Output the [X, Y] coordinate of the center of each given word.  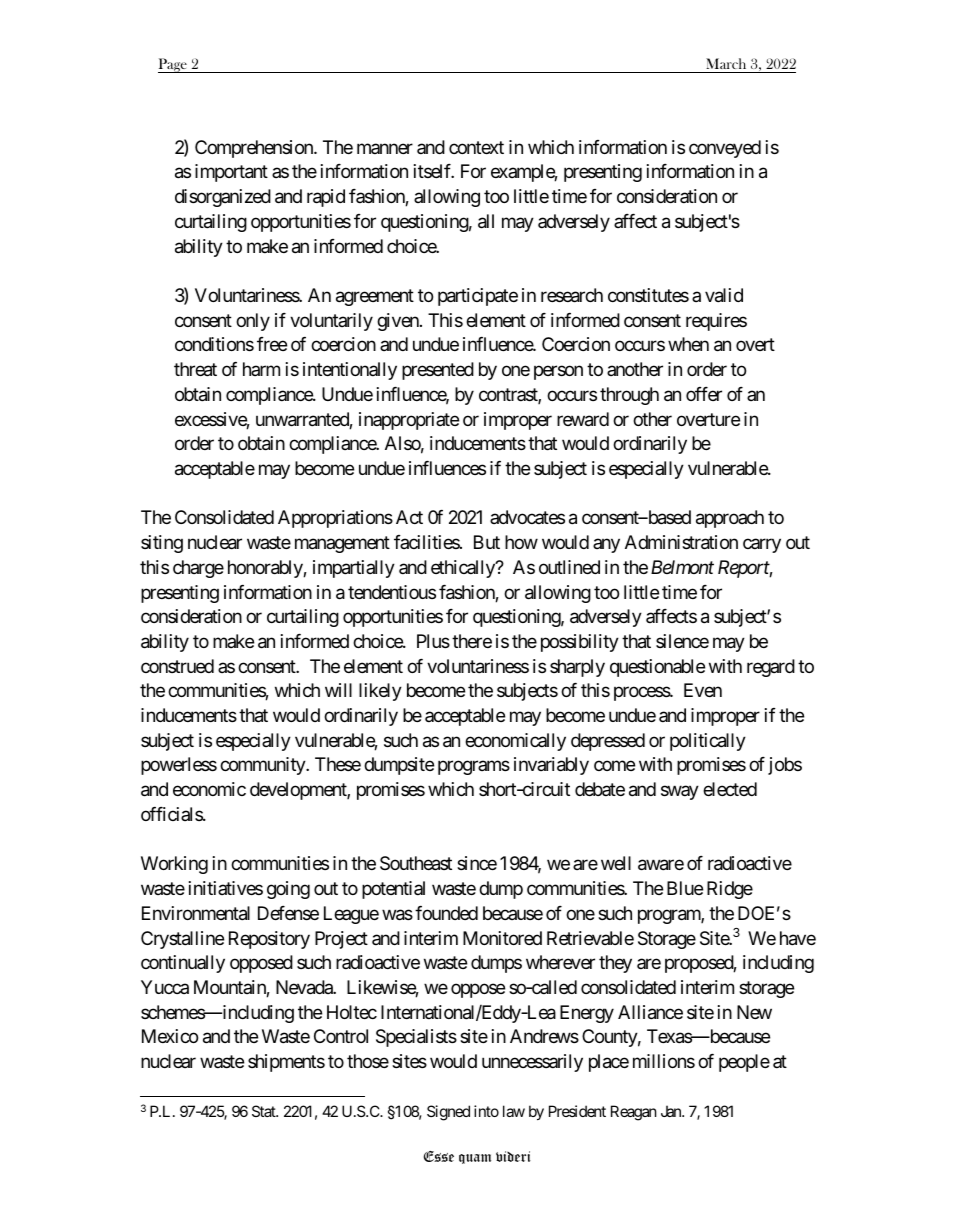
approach [730, 519]
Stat [265, 1111]
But [487, 542]
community [263, 766]
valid [724, 295]
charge [198, 569]
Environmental [196, 913]
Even [703, 690]
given [399, 322]
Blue [685, 888]
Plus [433, 641]
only [253, 322]
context [476, 147]
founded [446, 913]
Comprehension [255, 149]
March [726, 63]
